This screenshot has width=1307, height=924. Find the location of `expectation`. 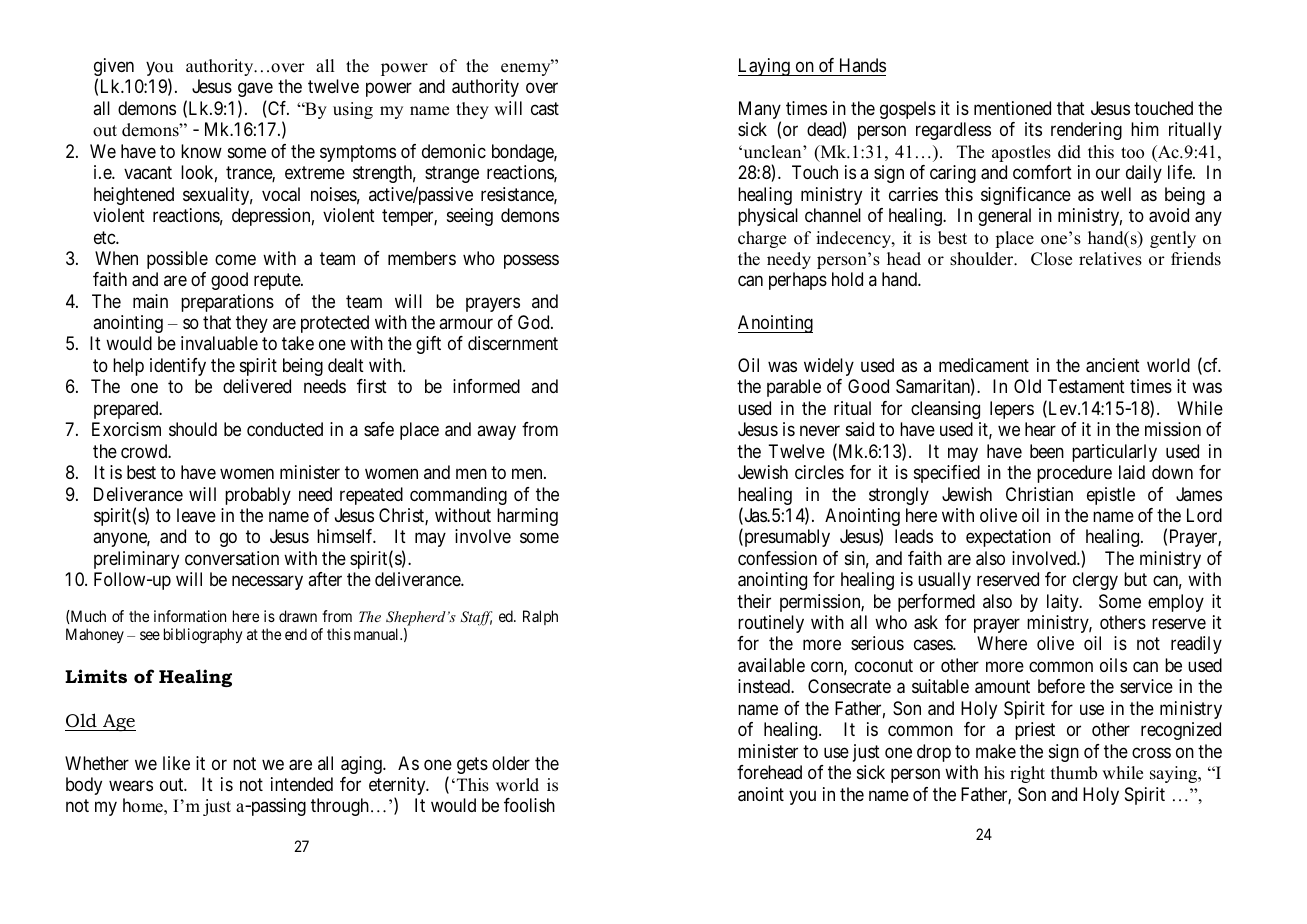

expectation is located at coordinates (1008, 538).
